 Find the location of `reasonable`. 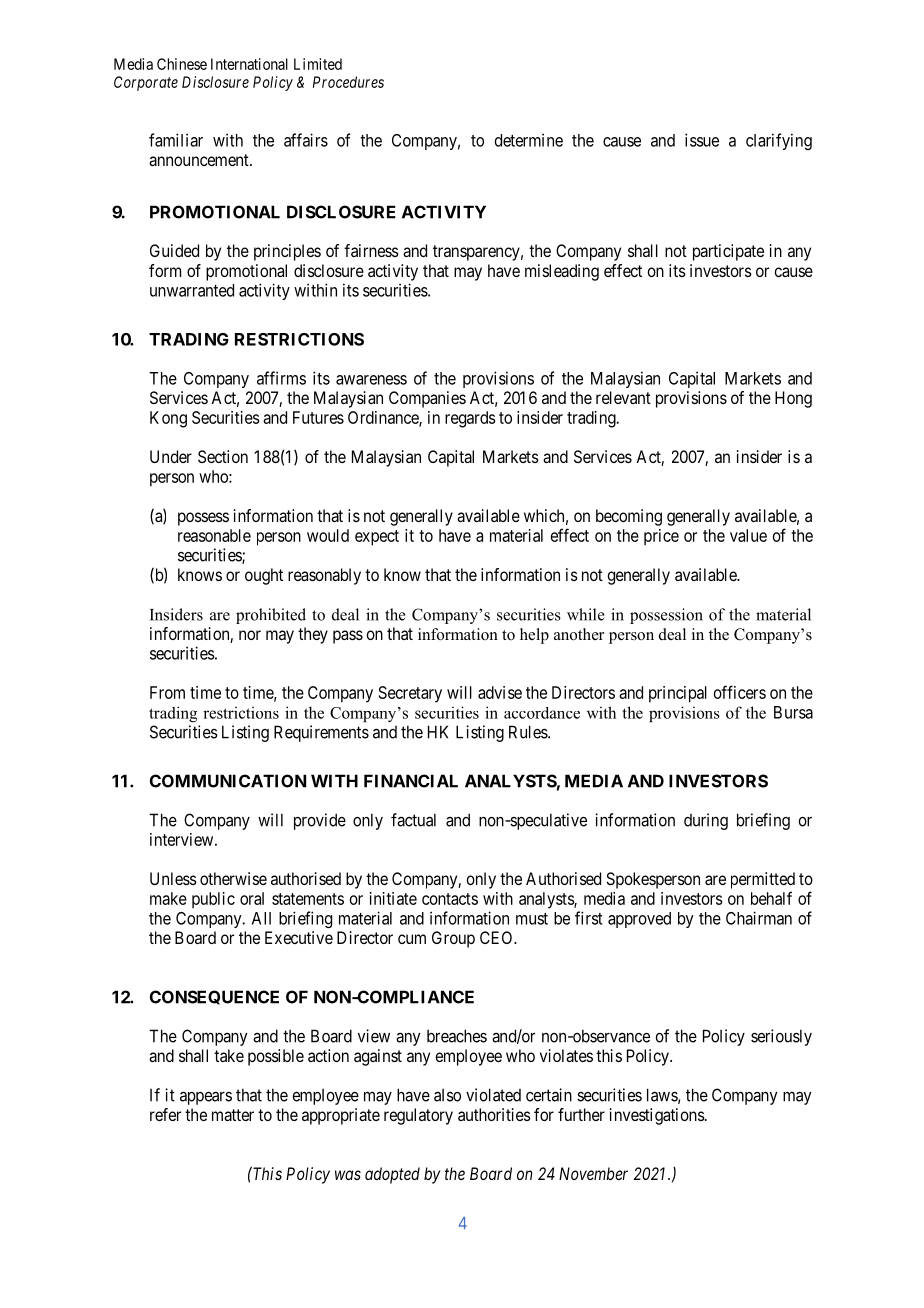

reasonable is located at coordinates (214, 535).
